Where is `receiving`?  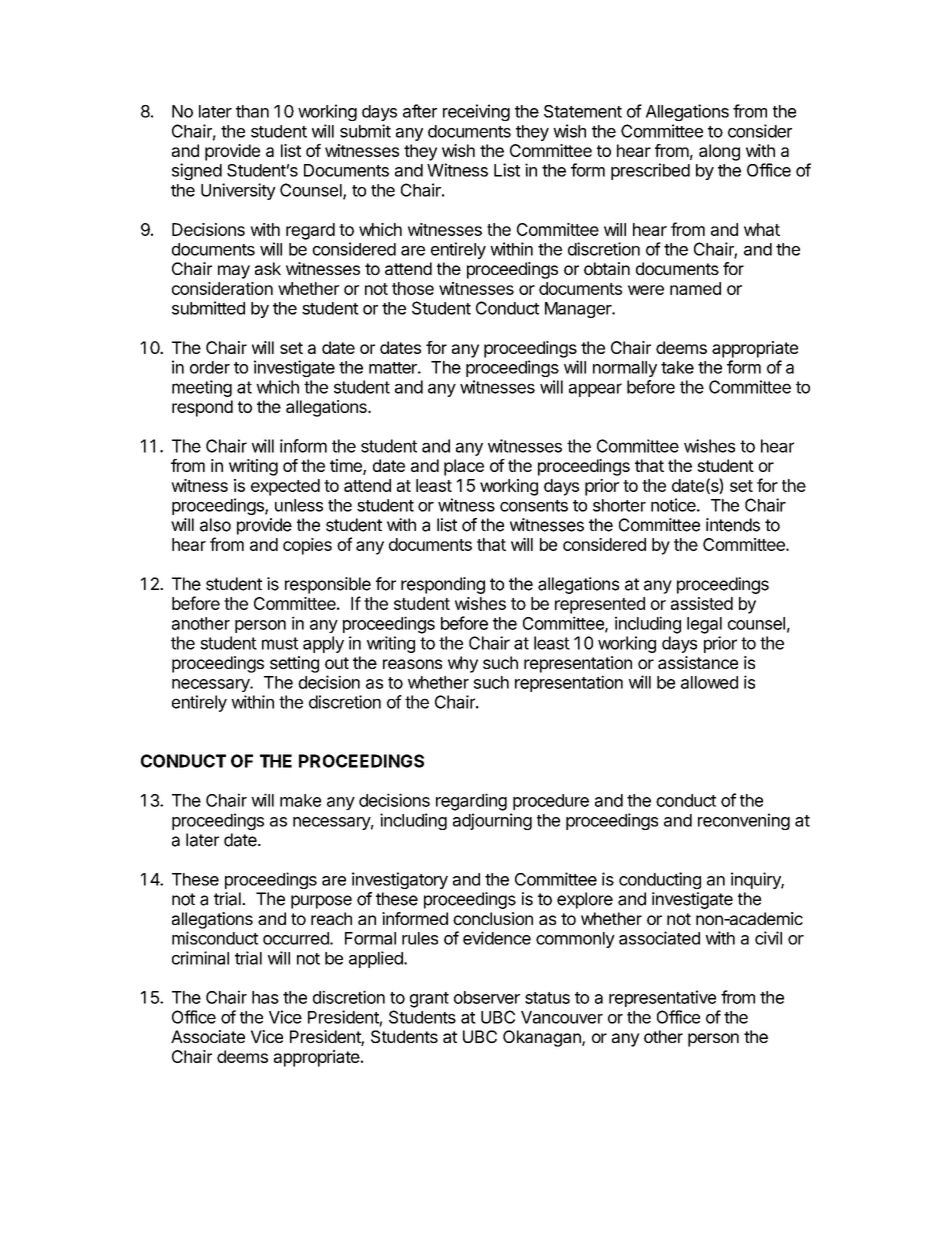
receiving is located at coordinates (476, 112).
